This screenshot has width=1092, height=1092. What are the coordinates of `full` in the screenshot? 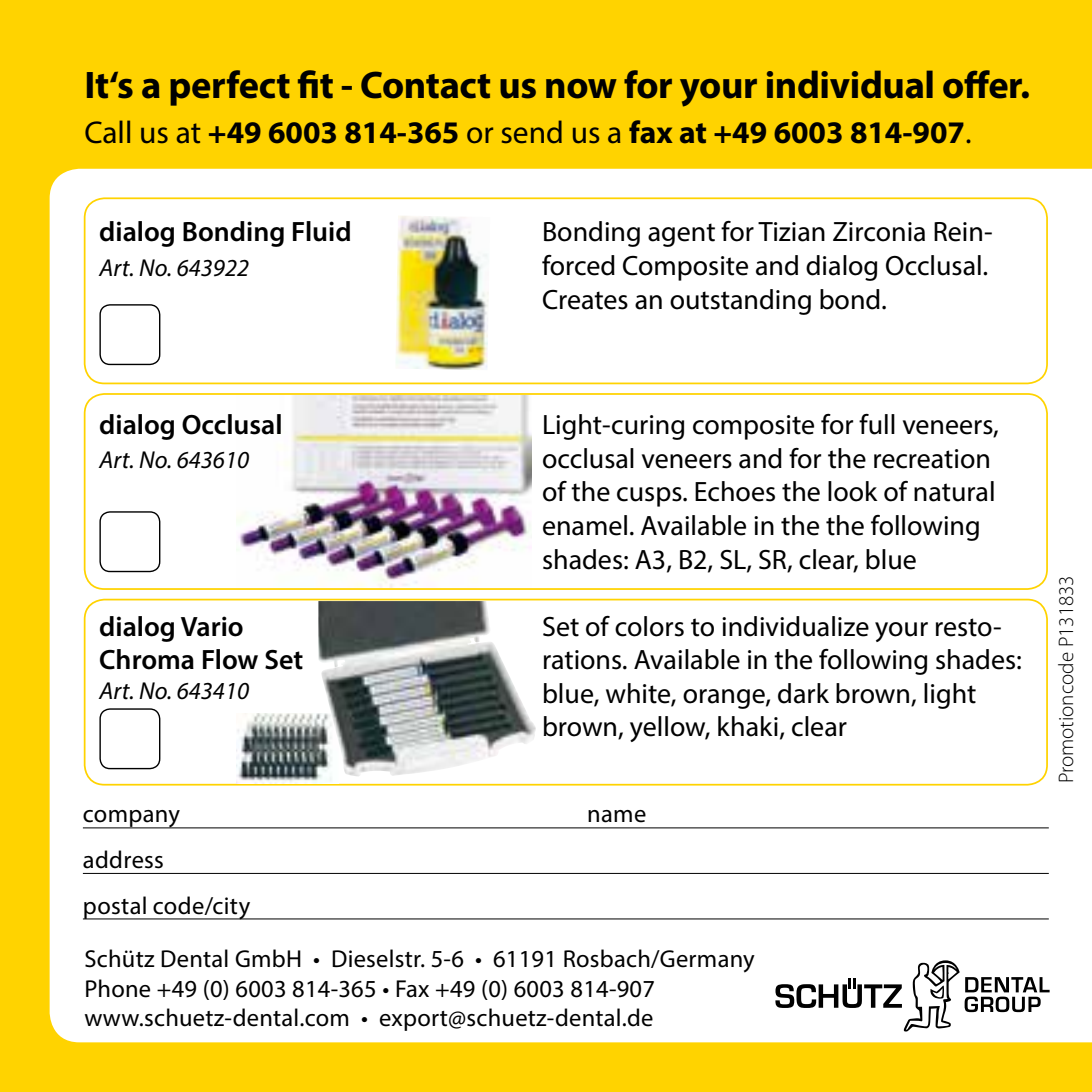 It's located at (877, 424).
